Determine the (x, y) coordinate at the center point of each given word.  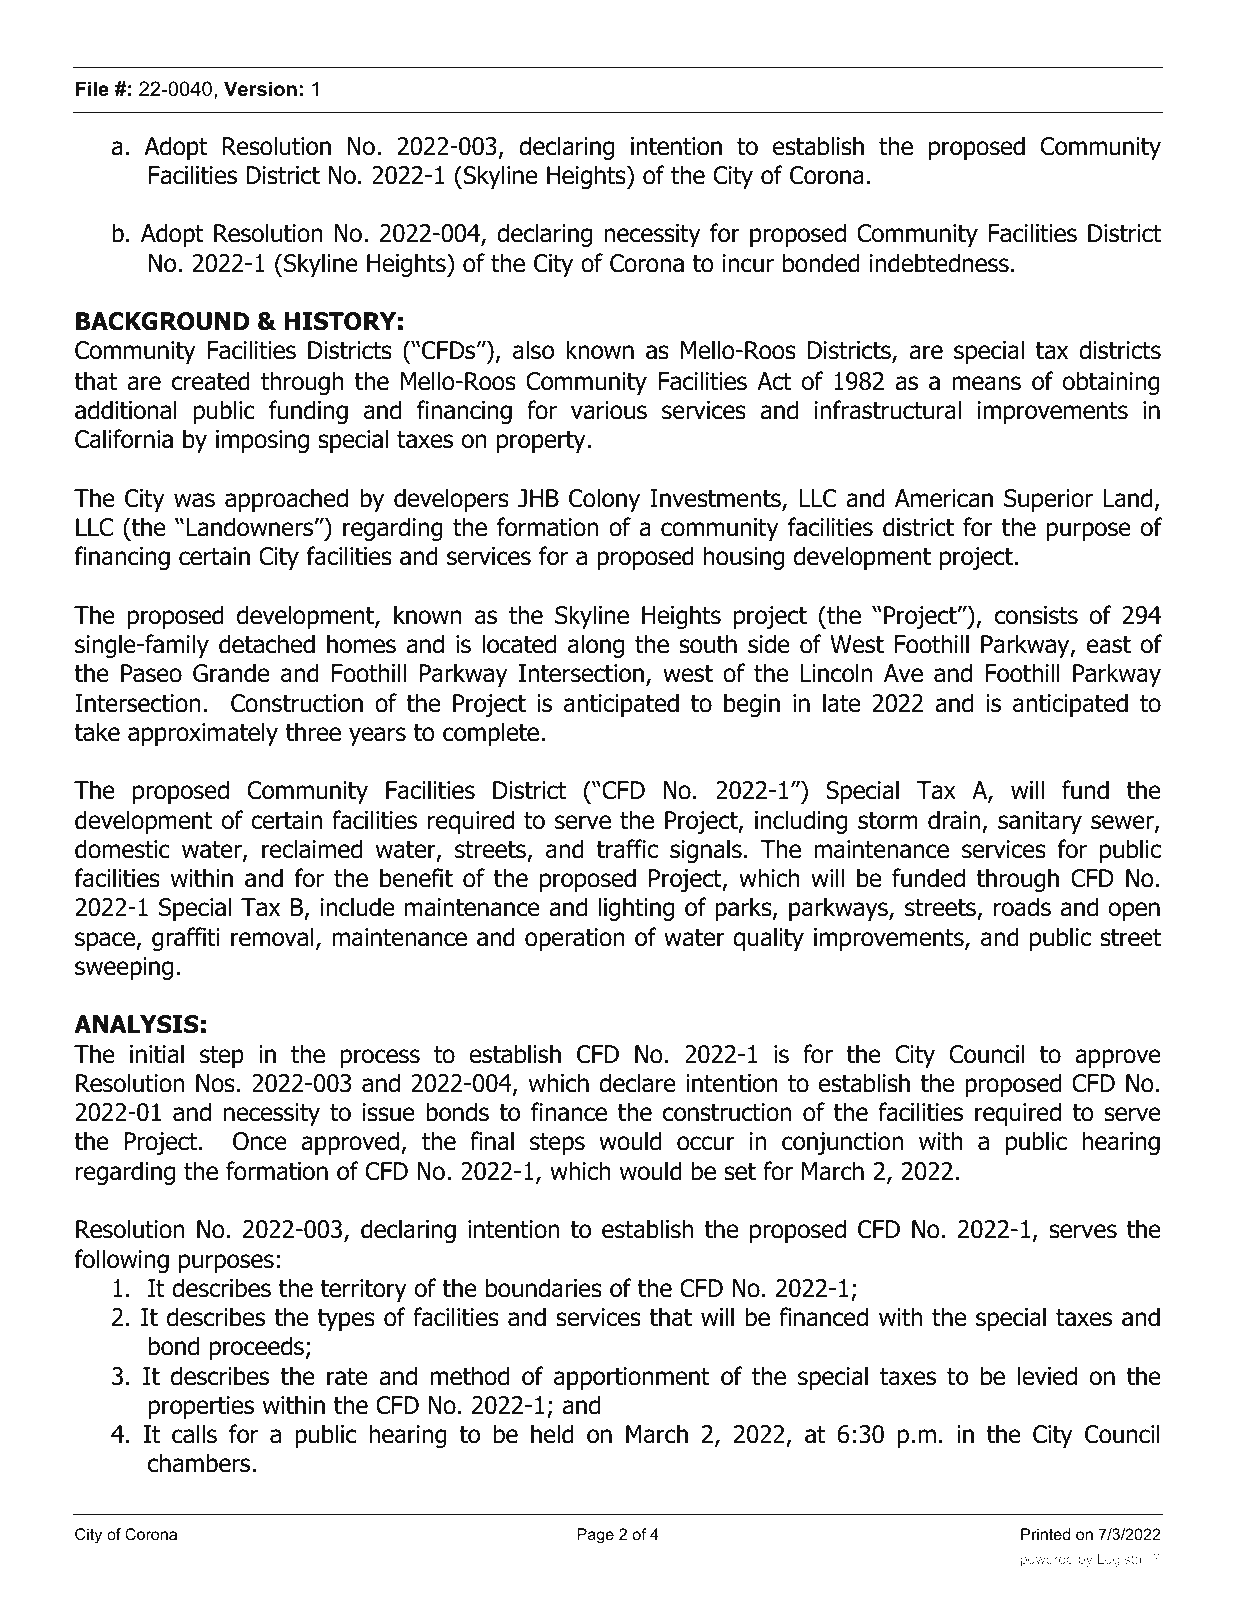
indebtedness (939, 263)
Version (260, 89)
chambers (199, 1463)
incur (748, 263)
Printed (1045, 1534)
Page (595, 1536)
